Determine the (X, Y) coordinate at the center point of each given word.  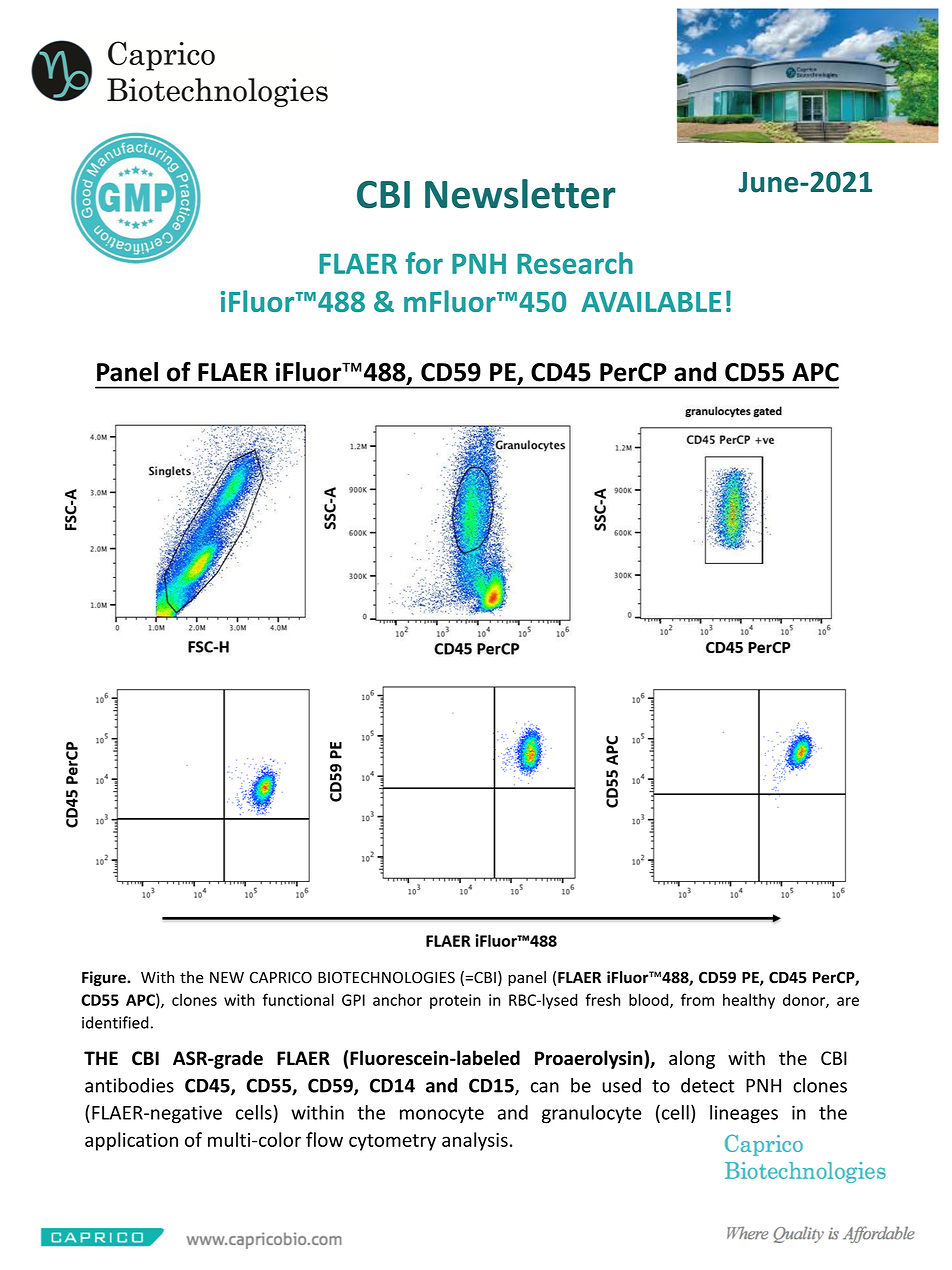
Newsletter (520, 194)
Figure (105, 979)
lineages (744, 1114)
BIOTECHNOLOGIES (386, 977)
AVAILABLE (651, 302)
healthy (749, 1001)
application (131, 1141)
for (424, 263)
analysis (475, 1141)
